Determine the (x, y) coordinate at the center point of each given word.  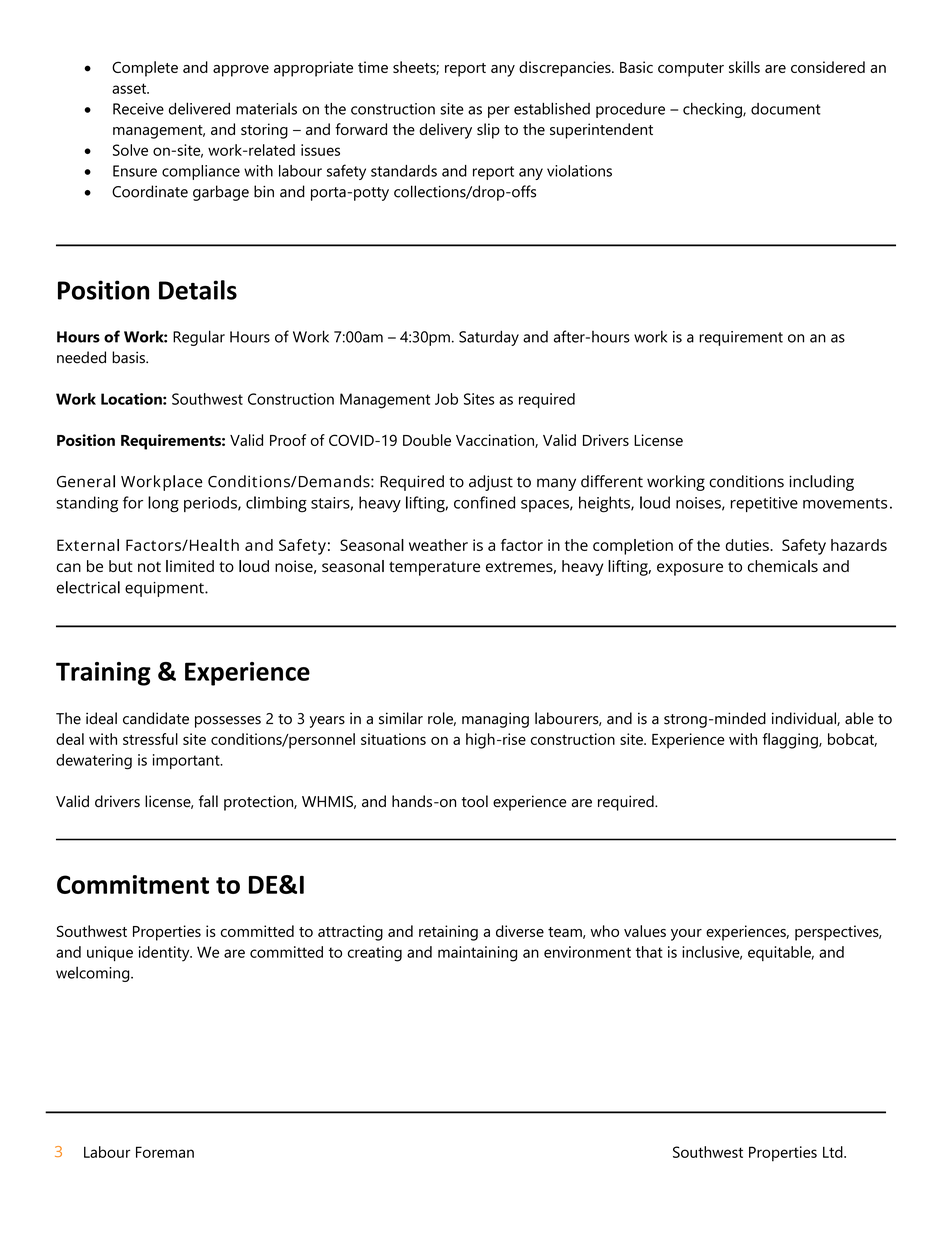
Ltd (834, 1152)
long (163, 504)
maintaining (477, 954)
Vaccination (496, 441)
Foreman (165, 1152)
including (821, 483)
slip (488, 131)
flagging (791, 741)
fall (208, 801)
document (786, 109)
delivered (199, 108)
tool (475, 801)
